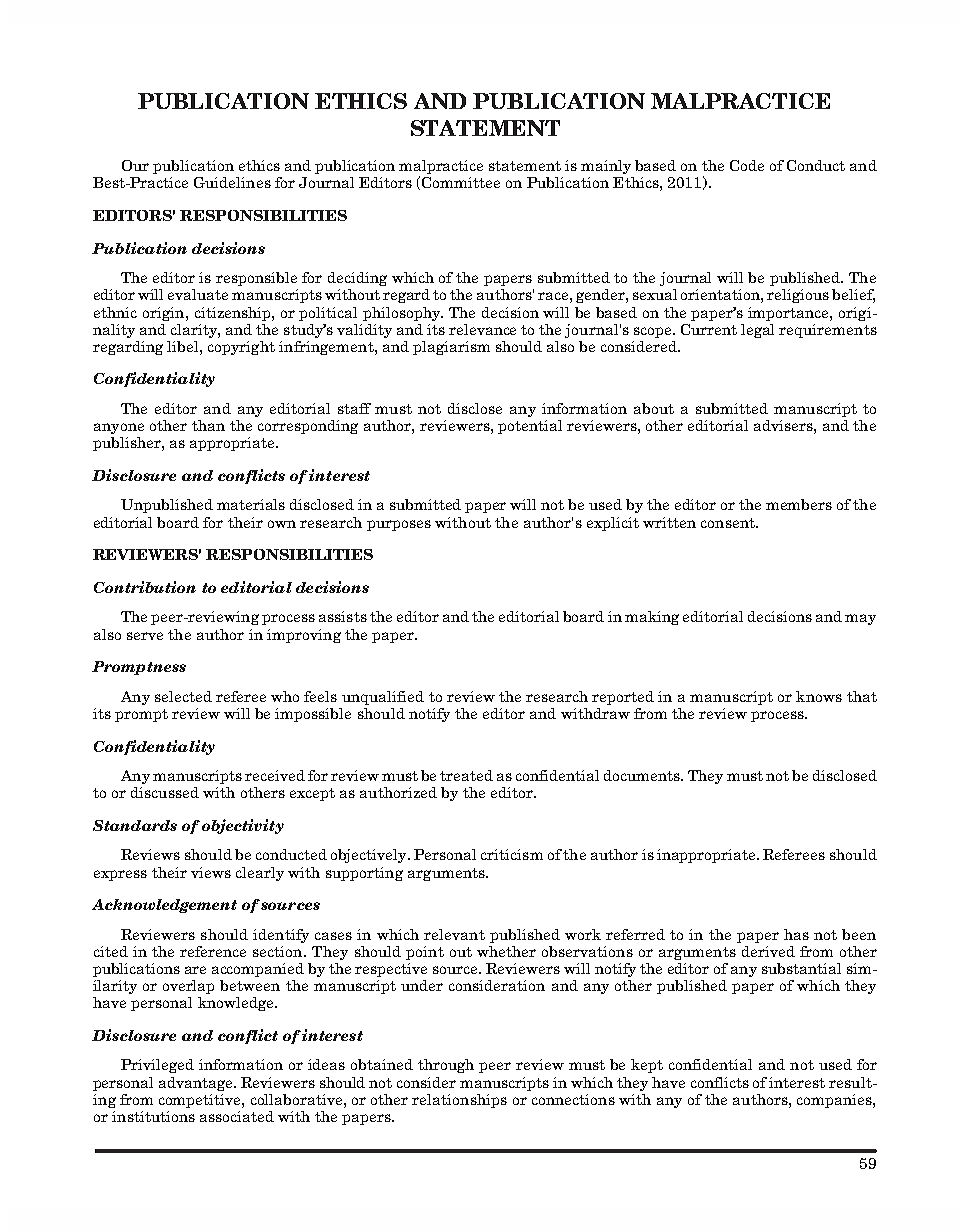 The height and width of the document is (1232, 970). Describe the element at coordinates (260, 874) in the document. I see `clearly` at that location.
